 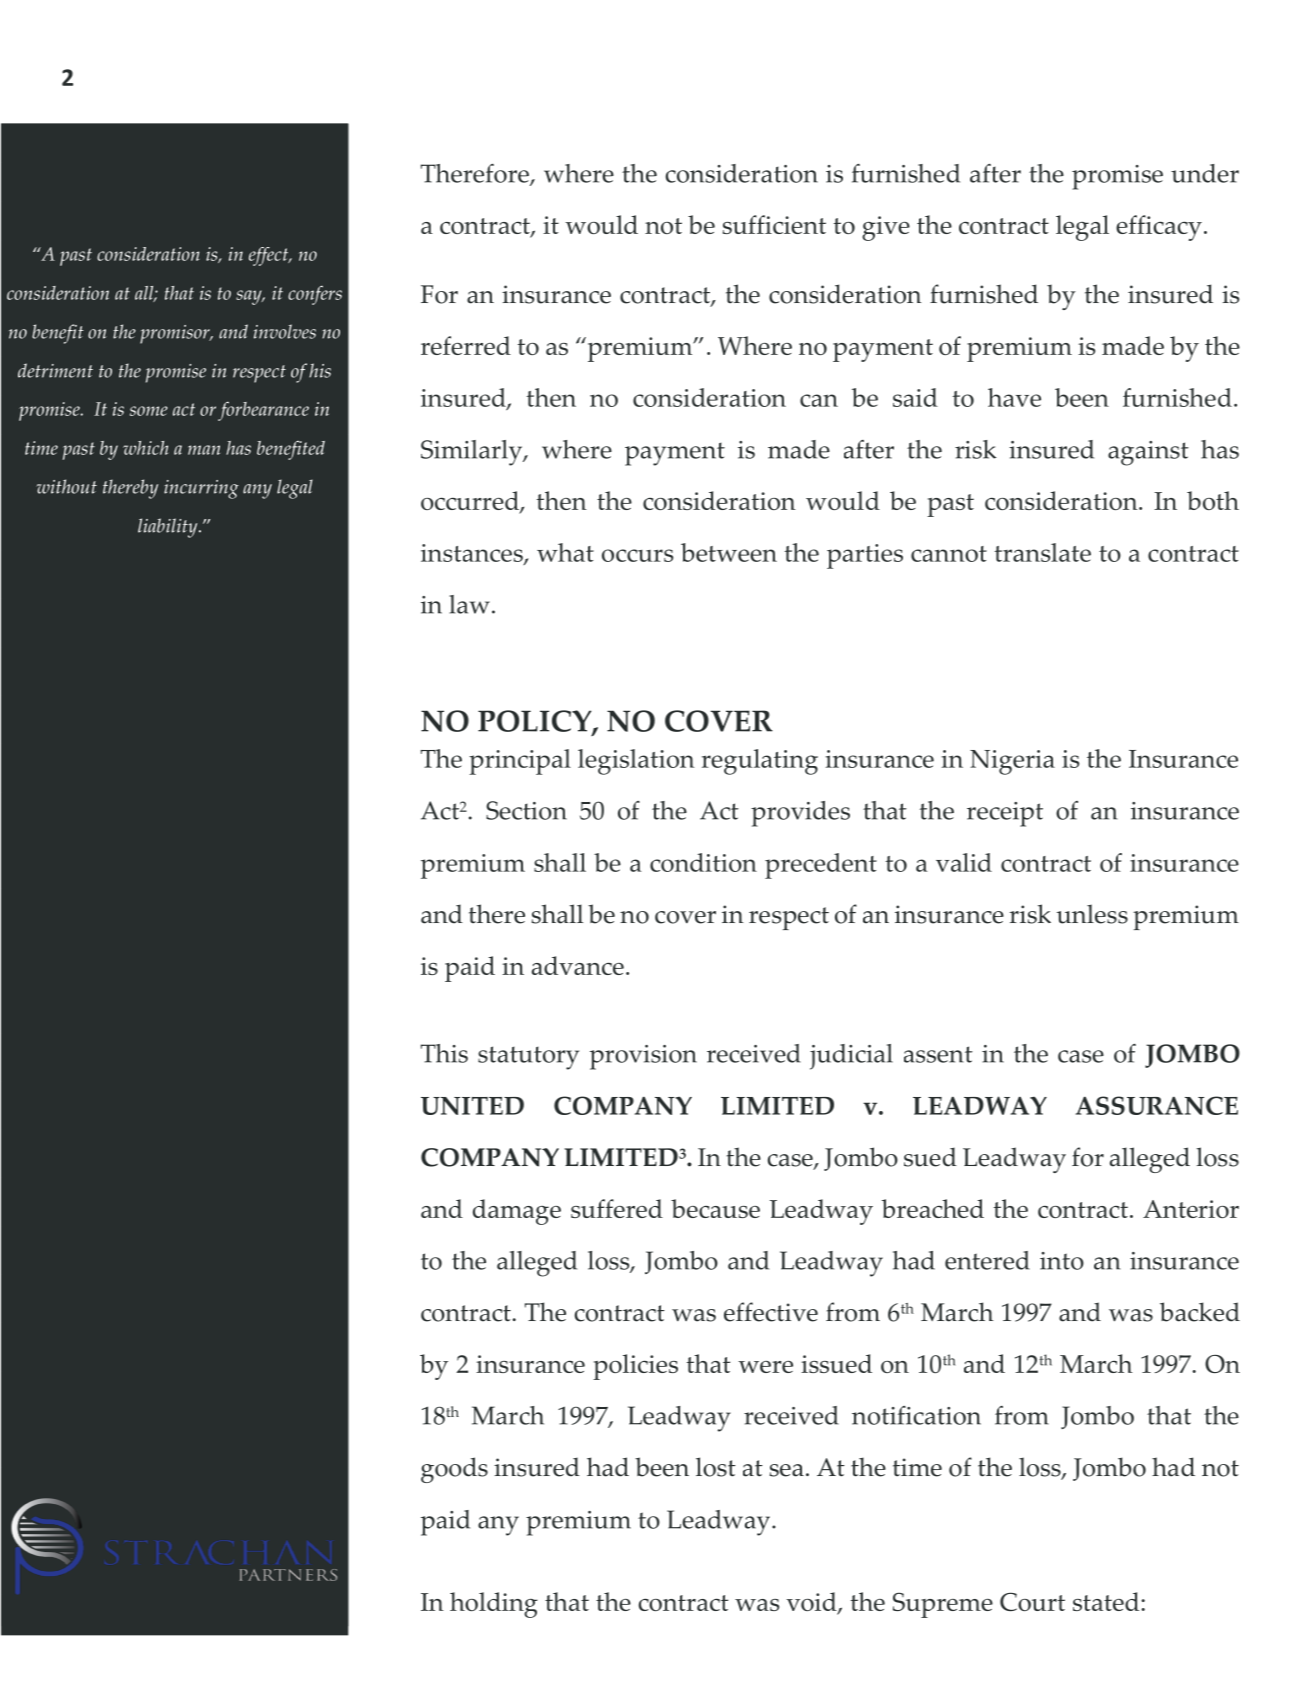 What do you see at coordinates (454, 1470) in the document?
I see `goods` at bounding box center [454, 1470].
